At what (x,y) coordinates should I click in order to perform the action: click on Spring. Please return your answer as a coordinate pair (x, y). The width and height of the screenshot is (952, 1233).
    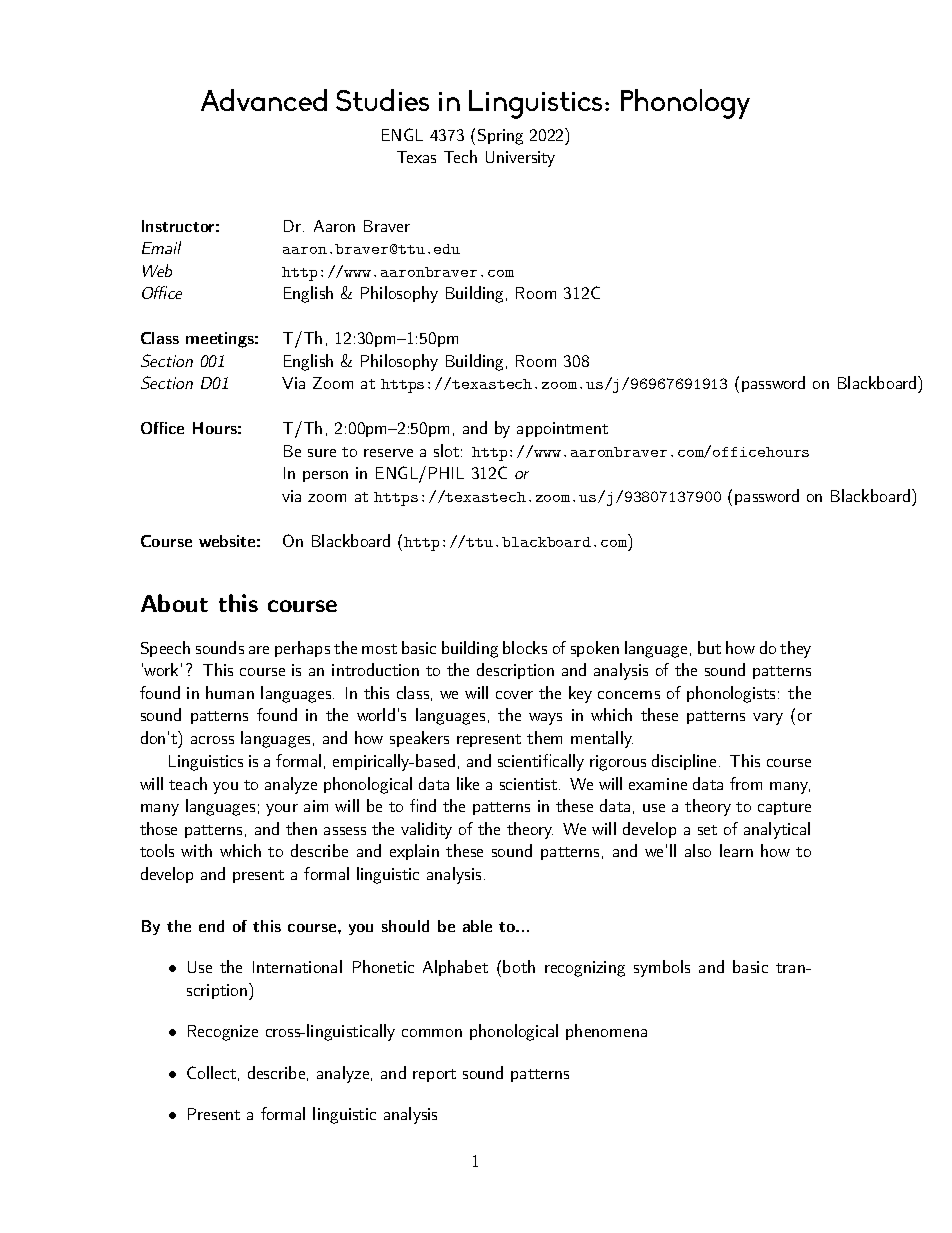
    Looking at the image, I should click on (500, 137).
